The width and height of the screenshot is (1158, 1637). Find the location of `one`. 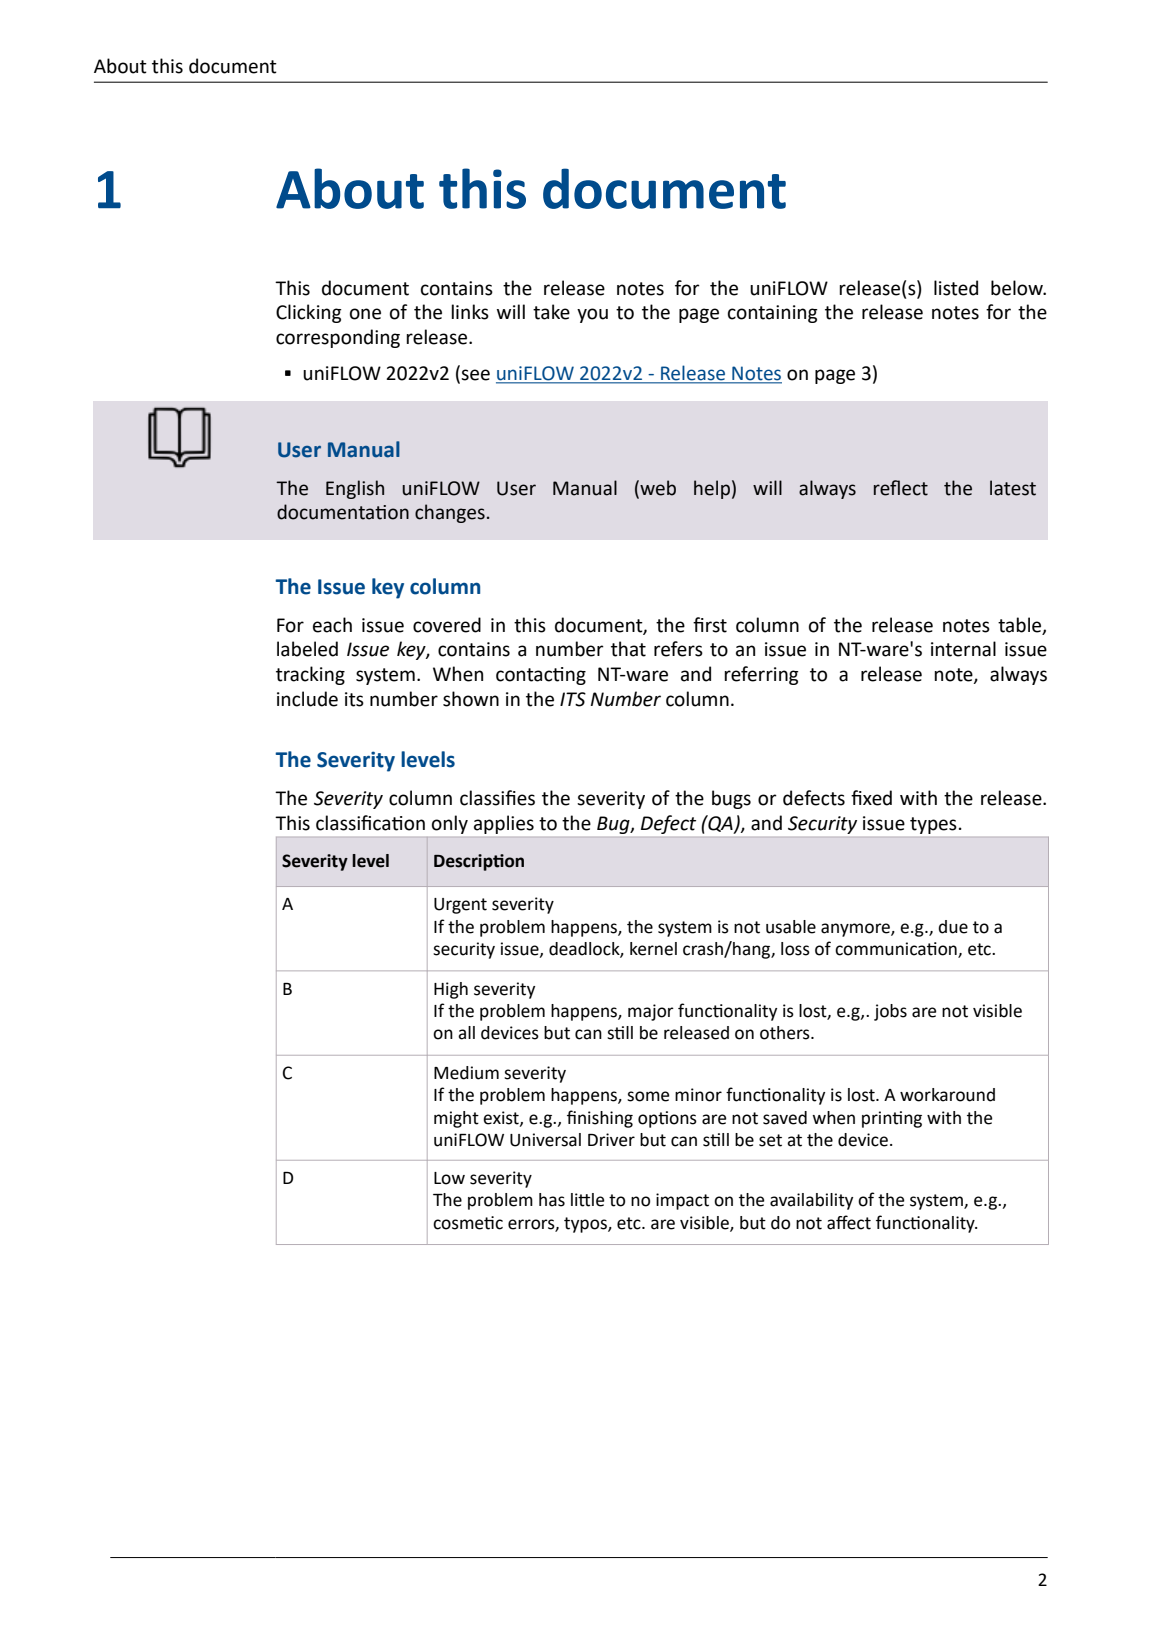

one is located at coordinates (365, 314).
